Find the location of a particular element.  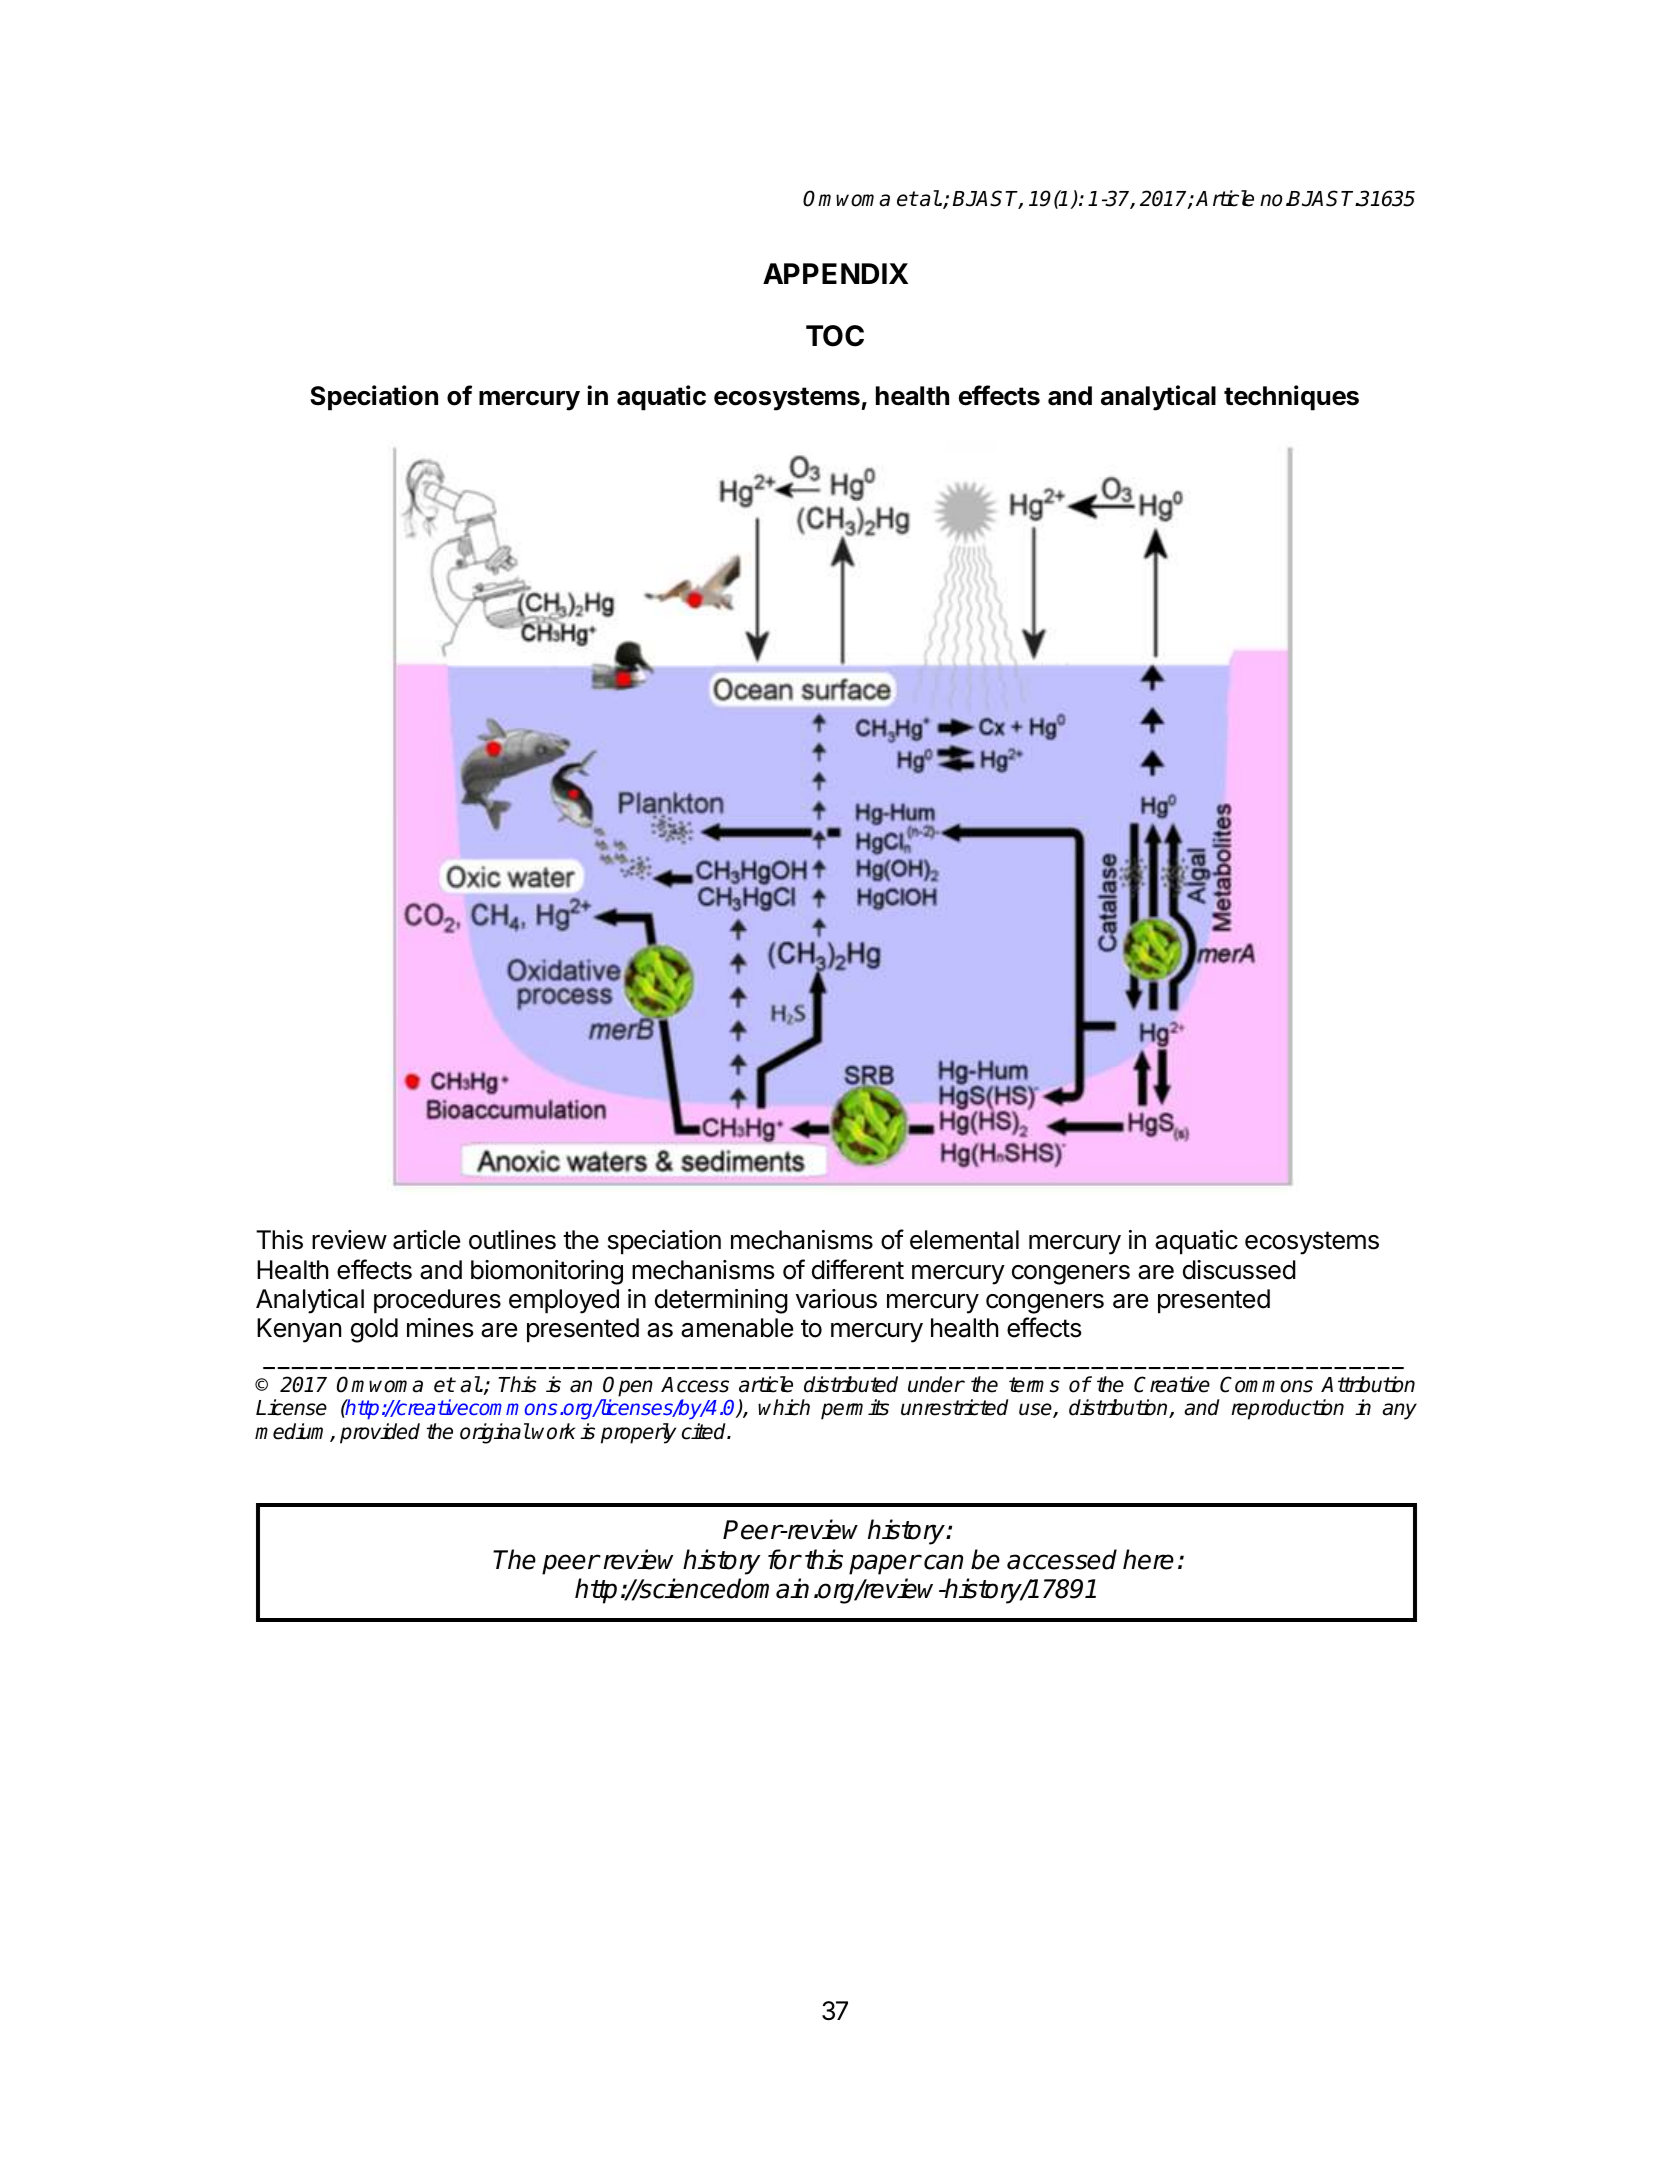

APPENDIX is located at coordinates (835, 273).
